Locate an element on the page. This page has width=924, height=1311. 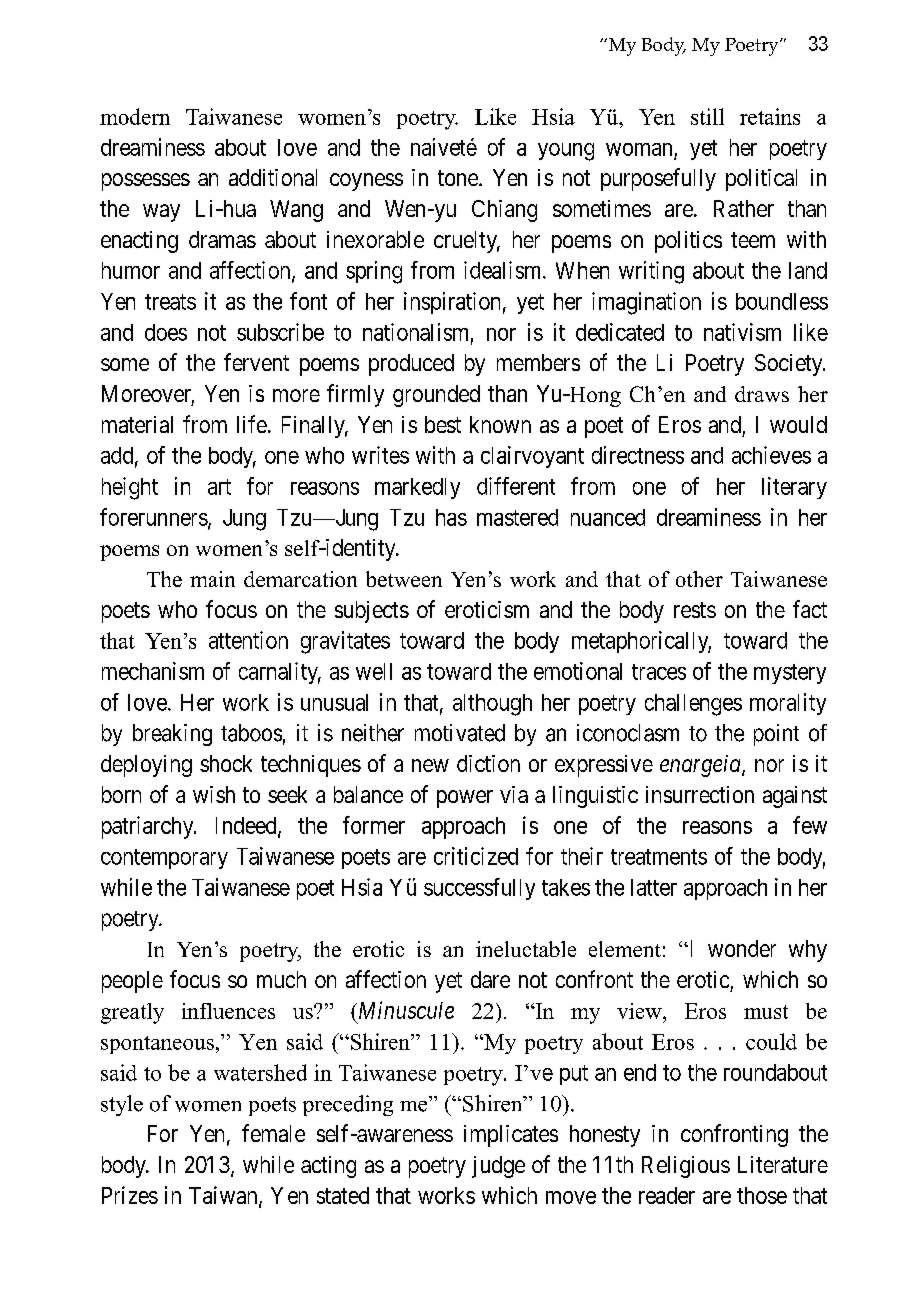
female is located at coordinates (273, 1133).
